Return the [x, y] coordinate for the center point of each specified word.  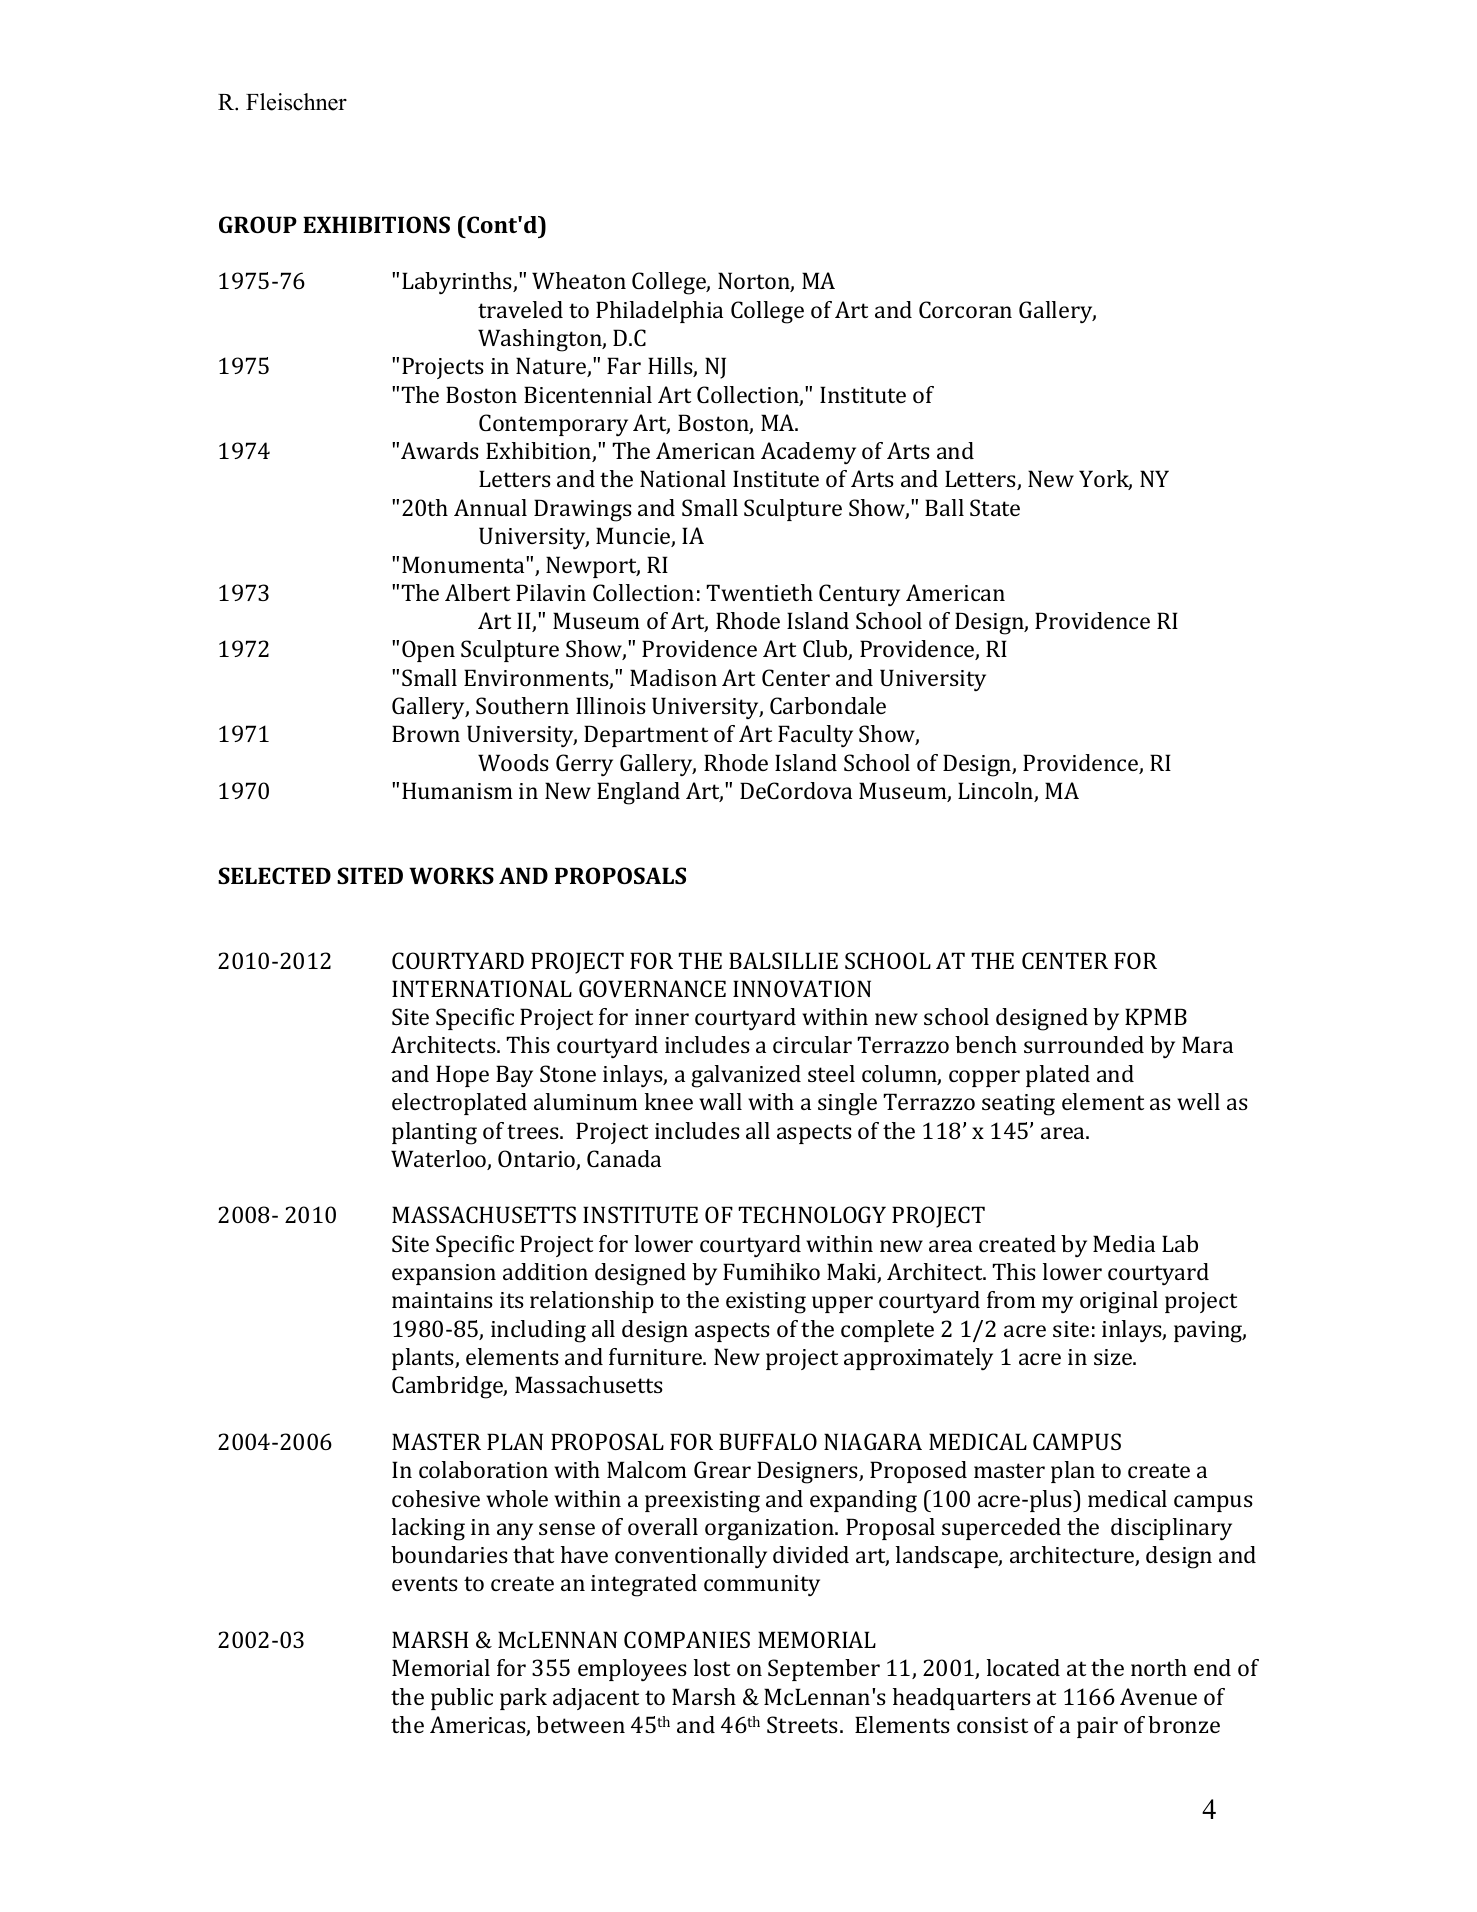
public [462, 1699]
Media [1124, 1243]
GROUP [258, 224]
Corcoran [965, 309]
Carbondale [828, 705]
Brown [426, 733]
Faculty [815, 736]
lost [712, 1667]
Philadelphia [659, 312]
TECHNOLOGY [812, 1214]
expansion [444, 1274]
